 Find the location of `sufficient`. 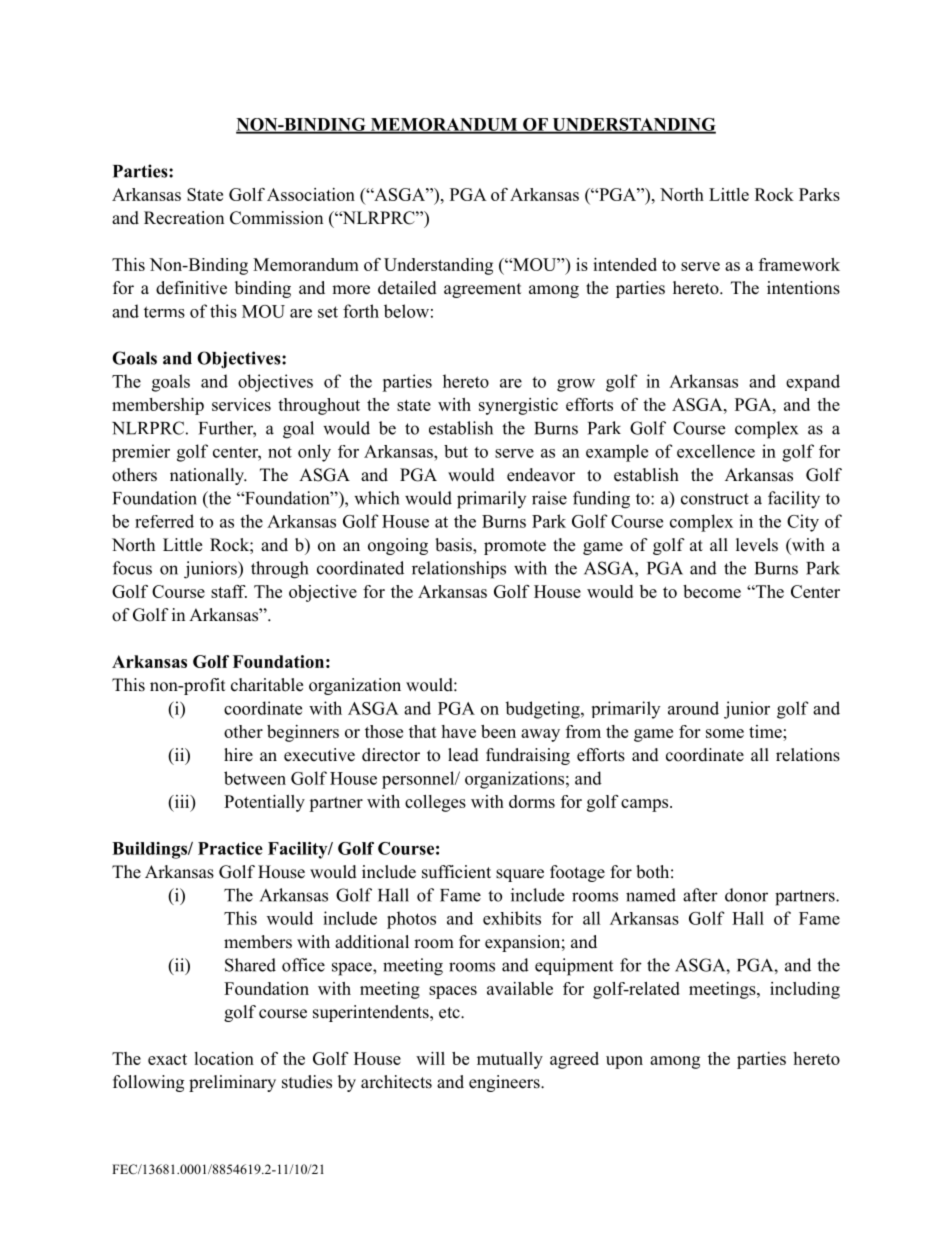

sufficient is located at coordinates (456, 872).
